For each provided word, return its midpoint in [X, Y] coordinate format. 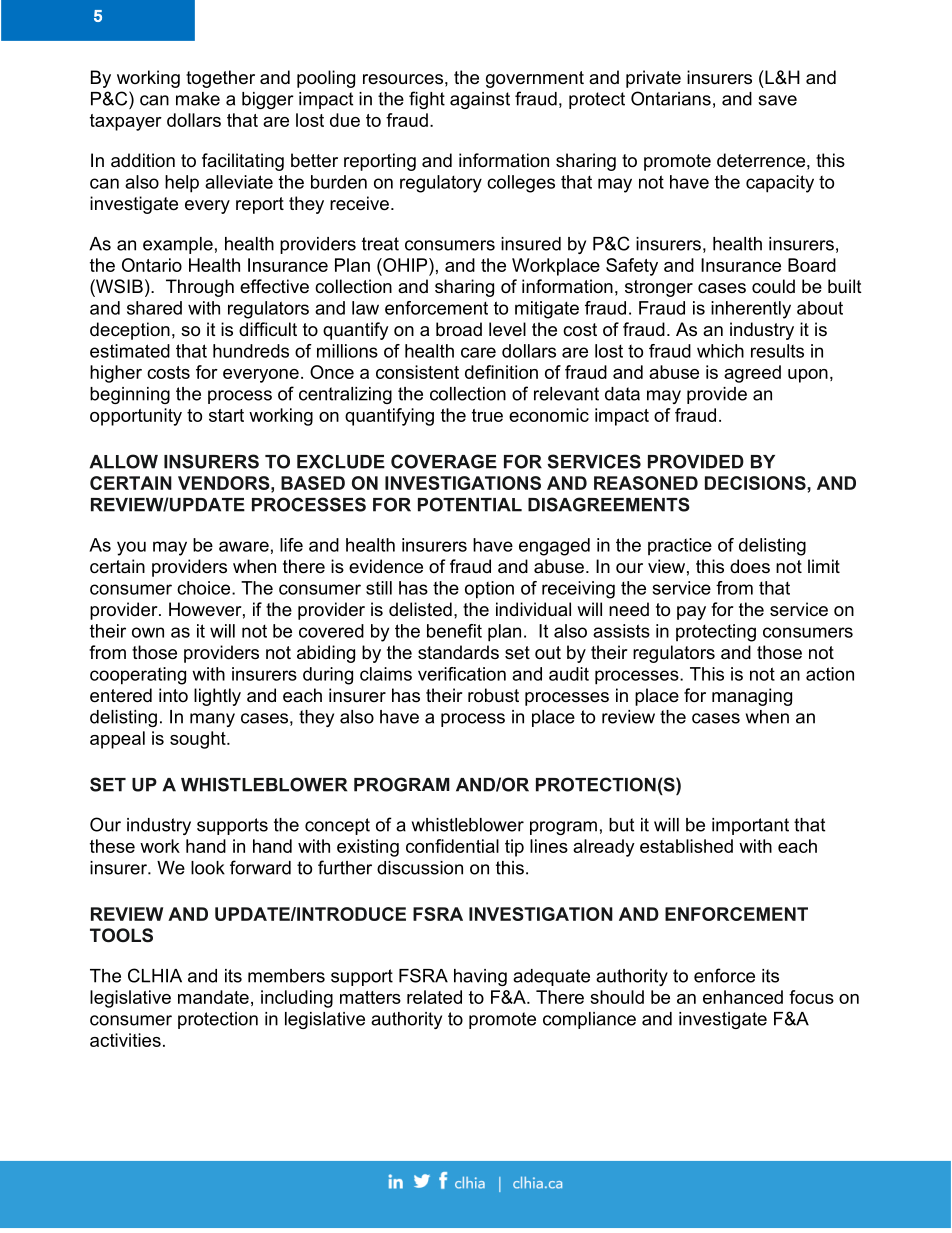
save [777, 100]
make [198, 99]
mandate [213, 997]
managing [752, 697]
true [487, 415]
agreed [752, 374]
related [434, 997]
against [480, 100]
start [226, 415]
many [212, 720]
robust [493, 695]
